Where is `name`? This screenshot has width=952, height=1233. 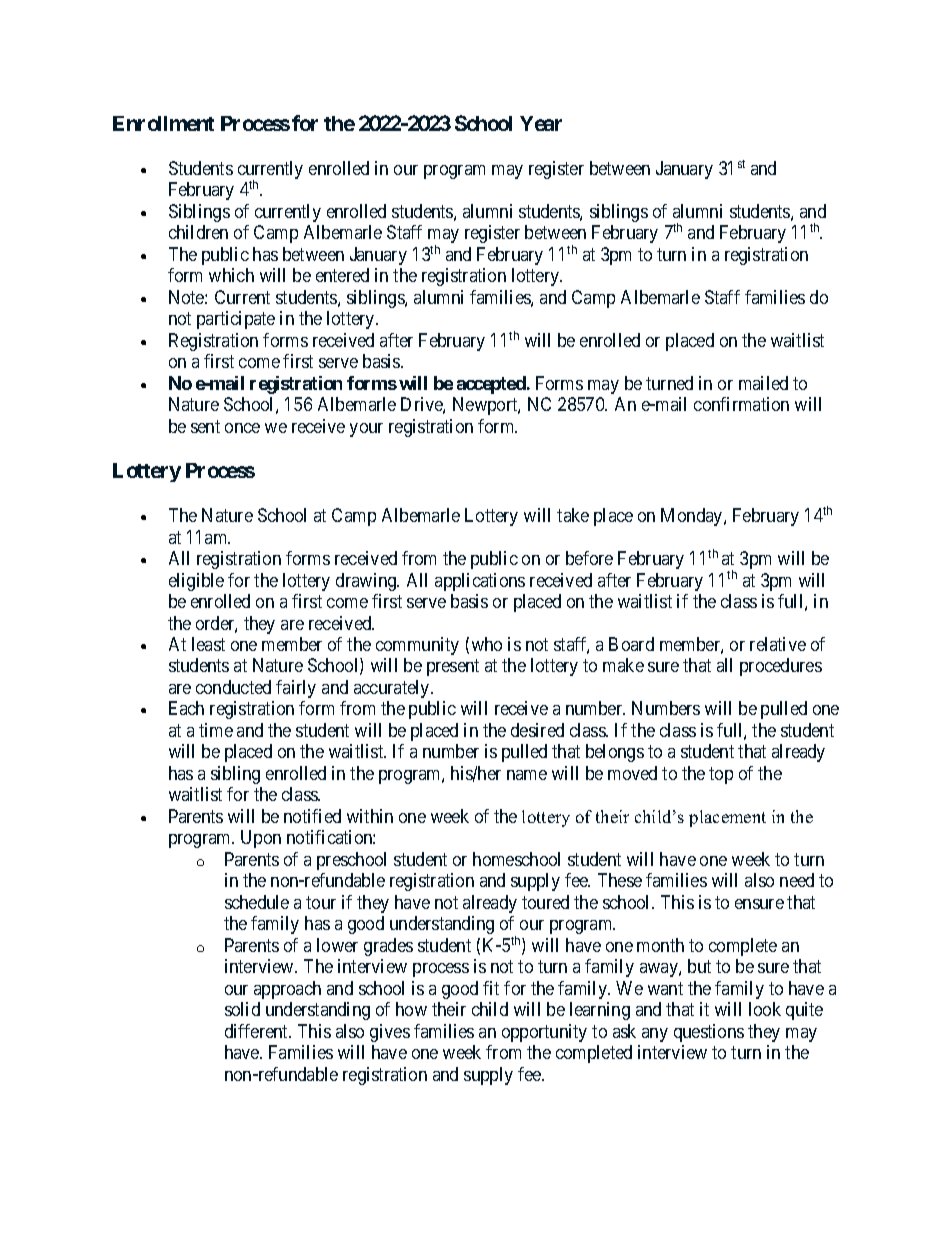
name is located at coordinates (527, 775).
